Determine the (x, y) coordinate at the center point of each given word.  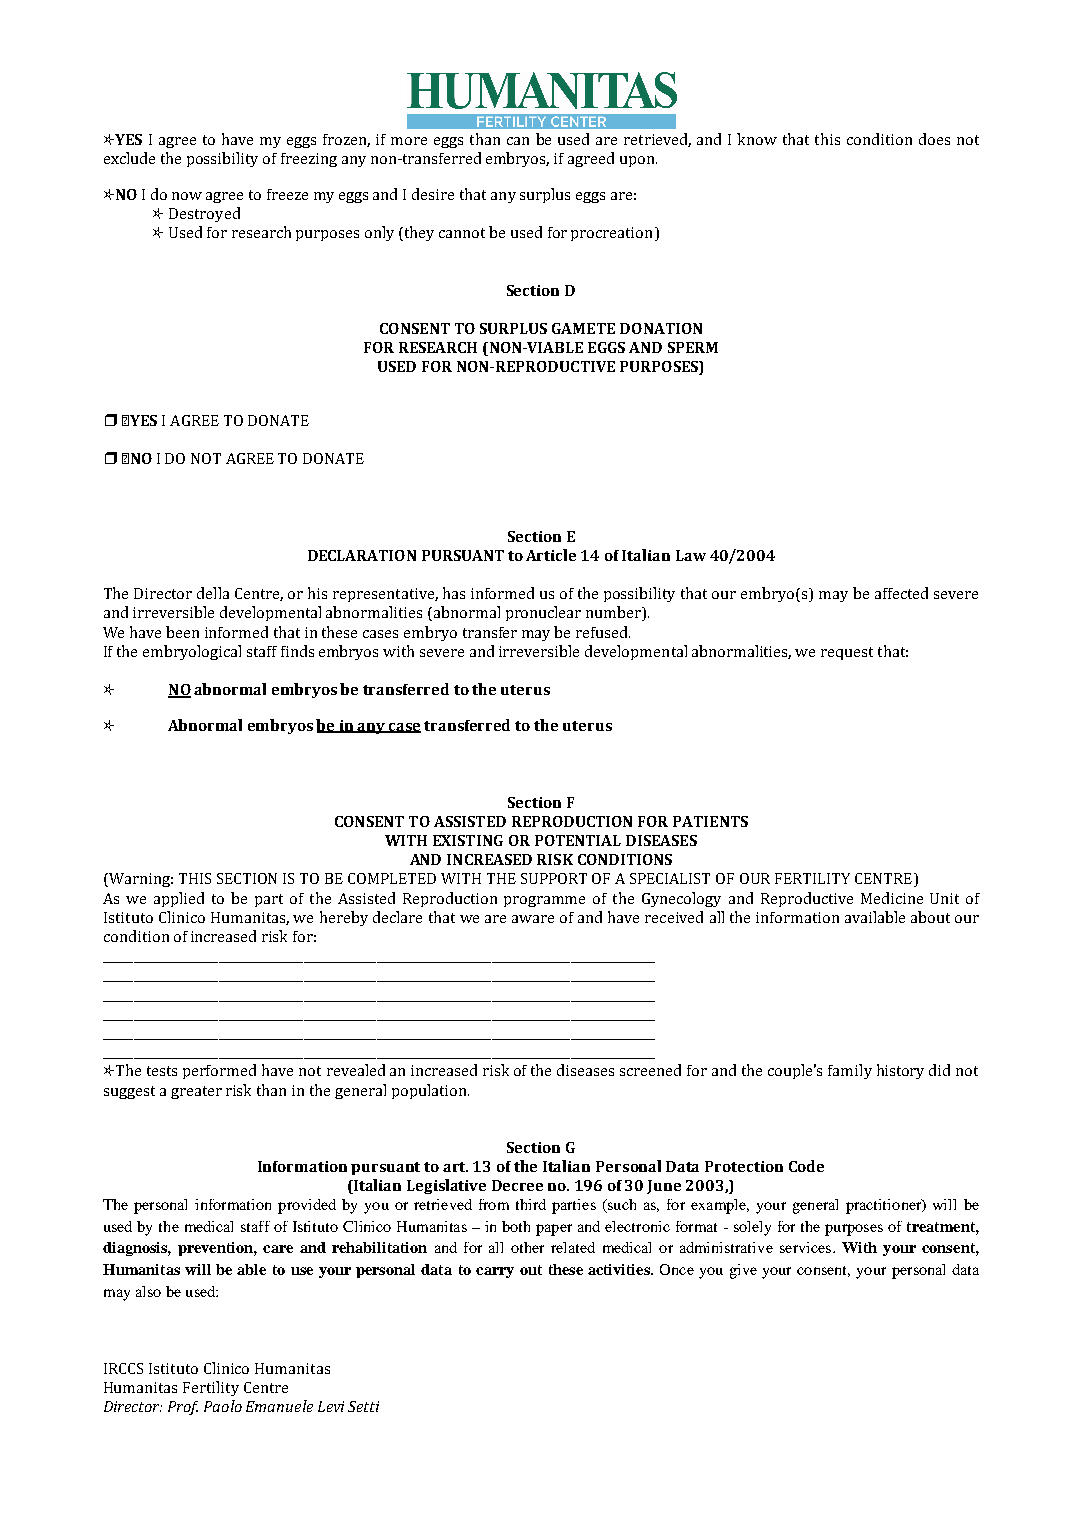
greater (196, 1092)
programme (544, 901)
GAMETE (583, 328)
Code (806, 1166)
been (182, 632)
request (847, 653)
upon (638, 161)
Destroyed (204, 214)
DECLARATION (362, 555)
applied (179, 899)
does (934, 139)
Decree (517, 1185)
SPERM (693, 347)
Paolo (223, 1406)
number (614, 613)
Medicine (892, 898)
